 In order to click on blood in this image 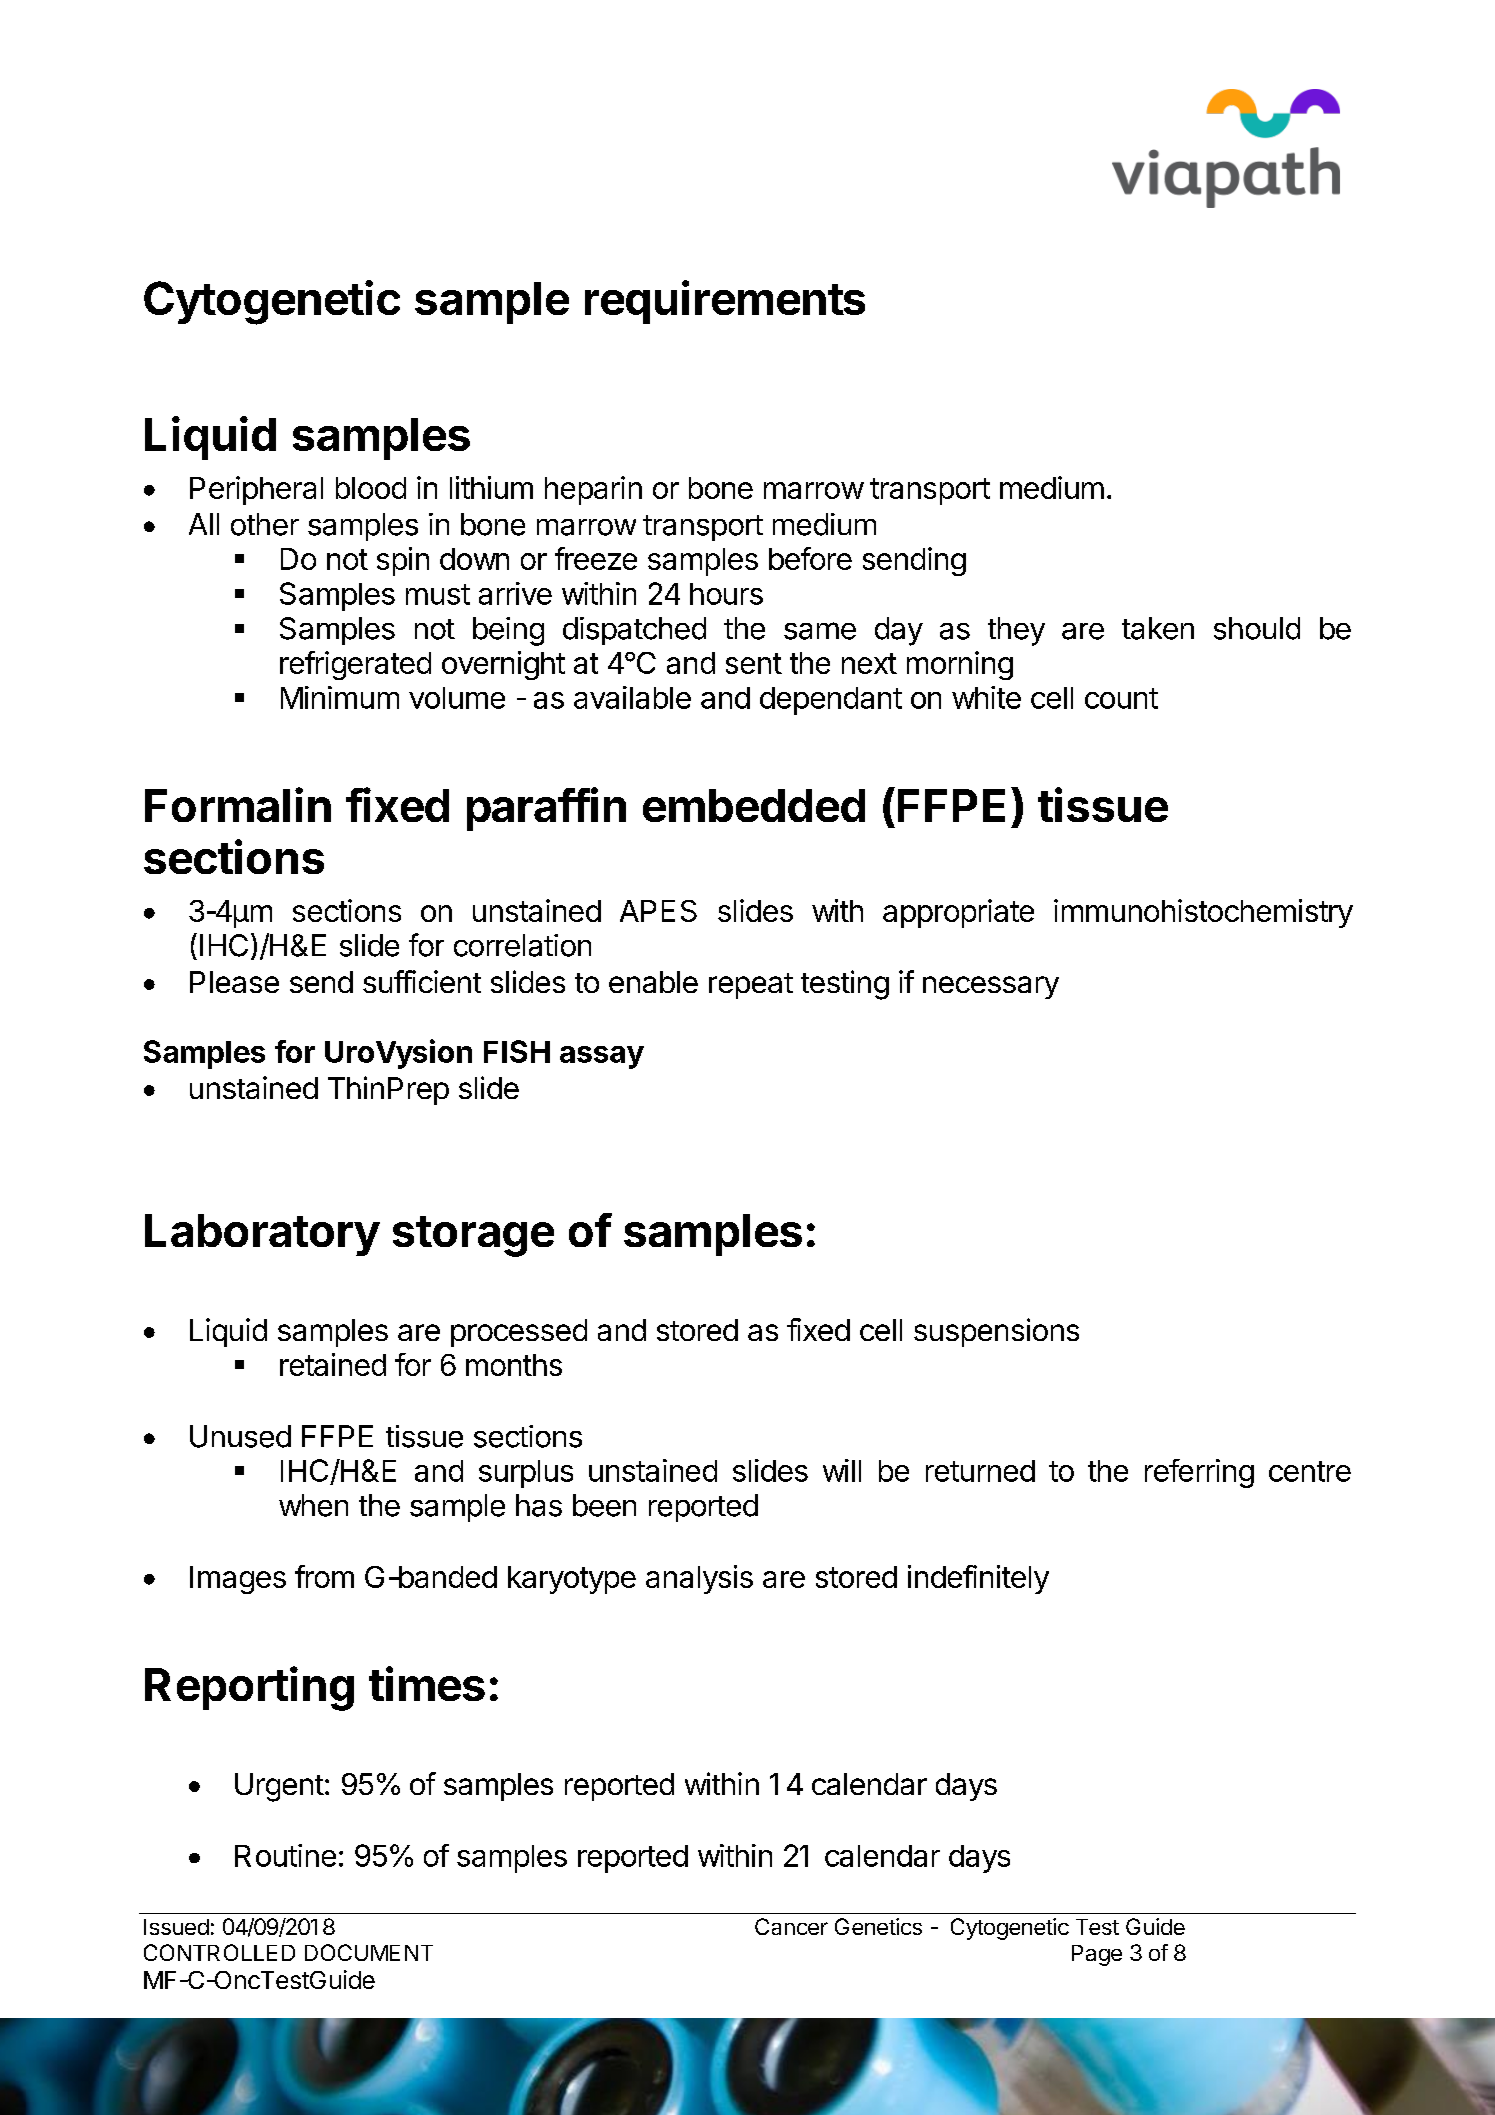, I will do `click(371, 488)`.
